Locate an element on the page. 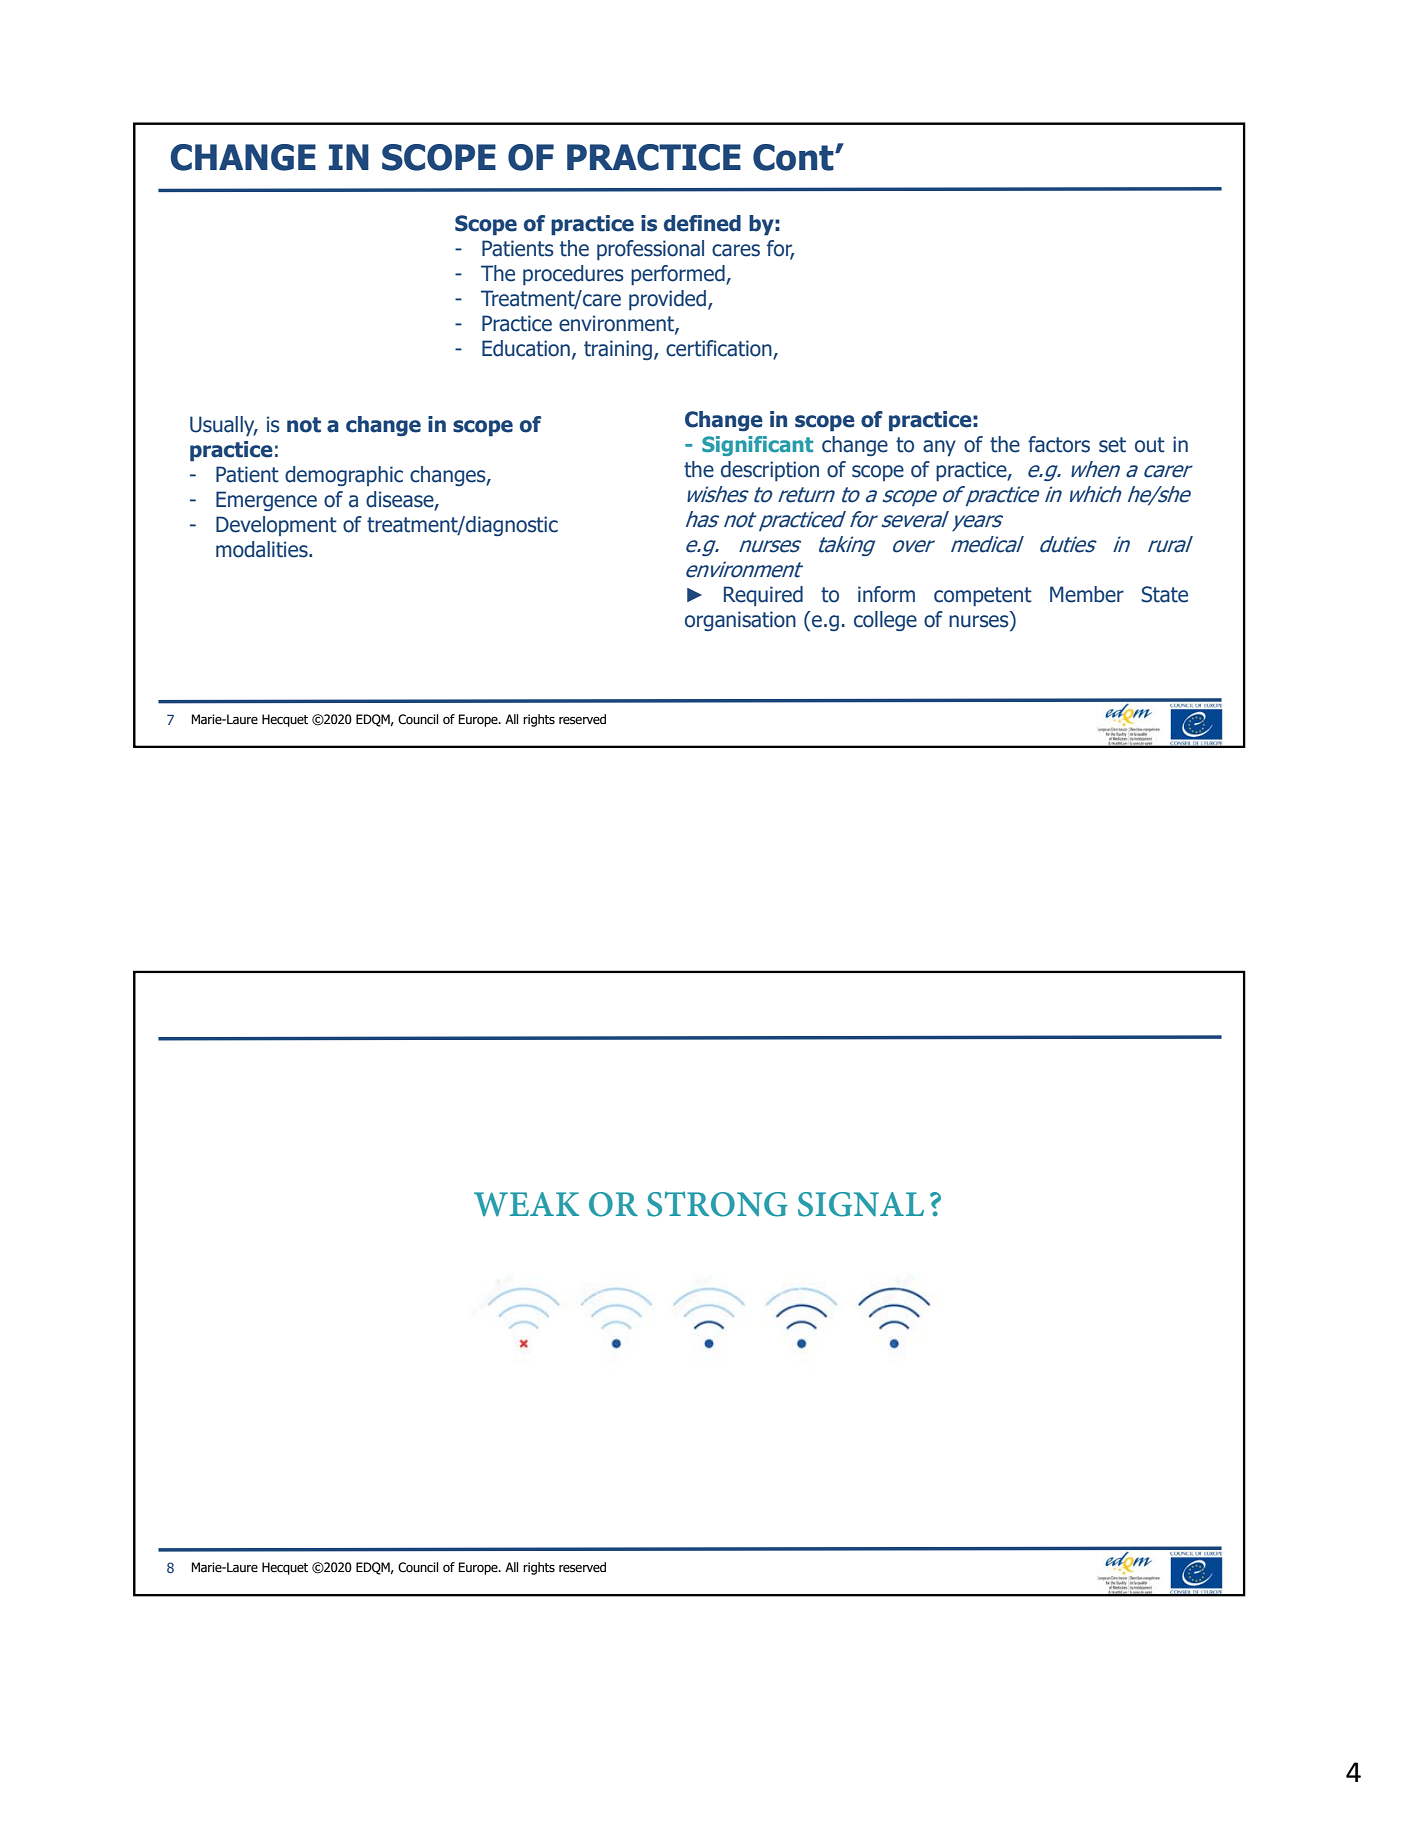 The height and width of the image is (1835, 1418). SIGNAL is located at coordinates (861, 1204).
